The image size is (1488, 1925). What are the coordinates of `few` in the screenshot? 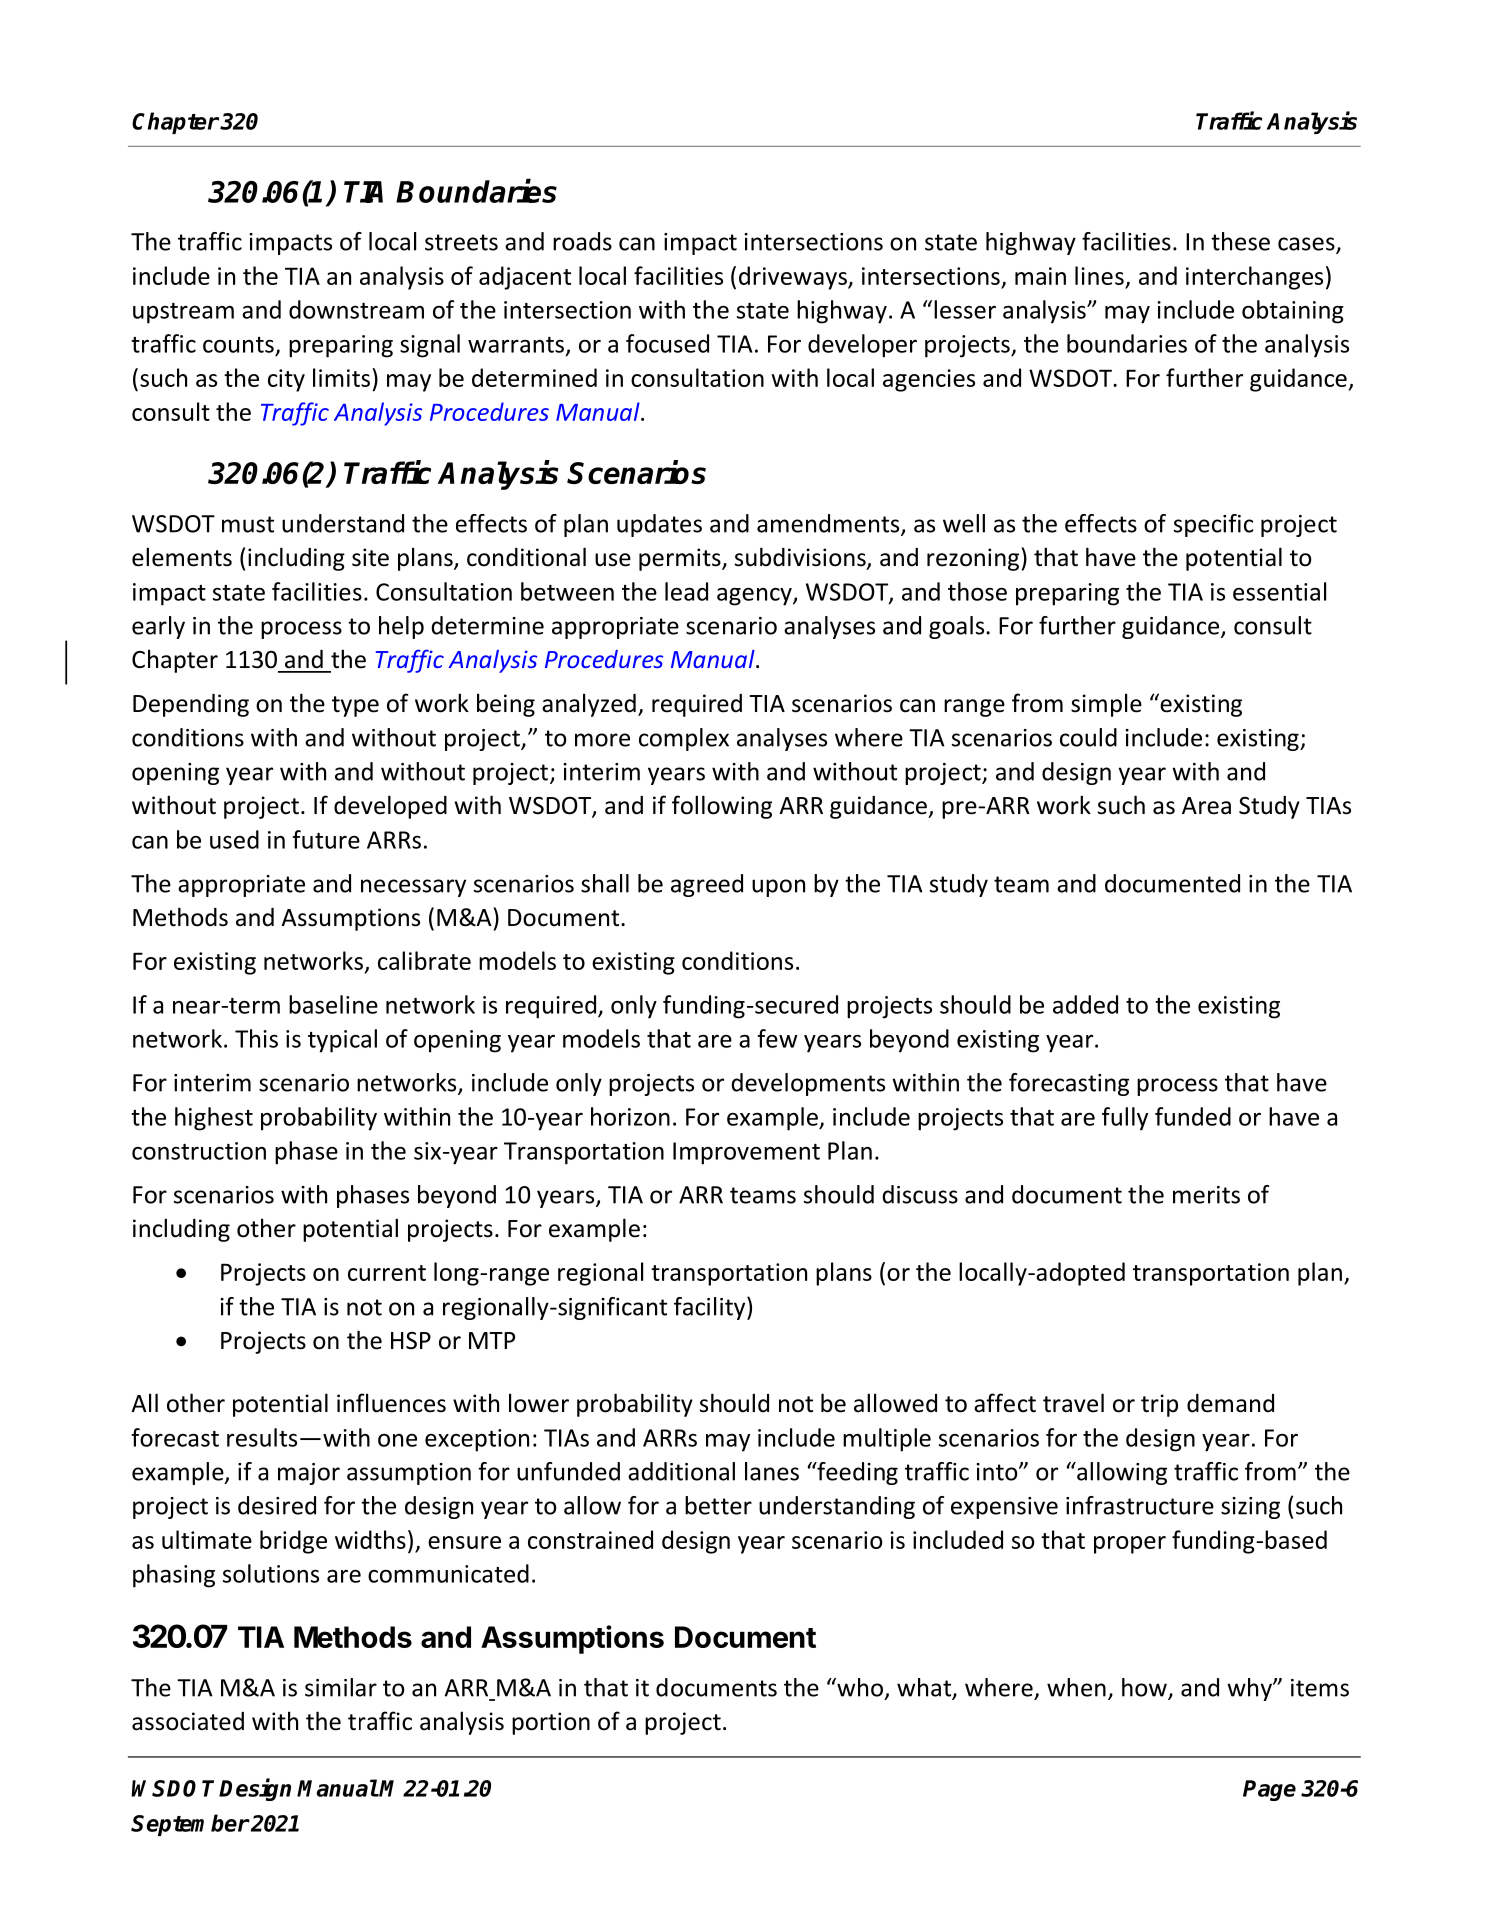 It's located at (777, 1038).
